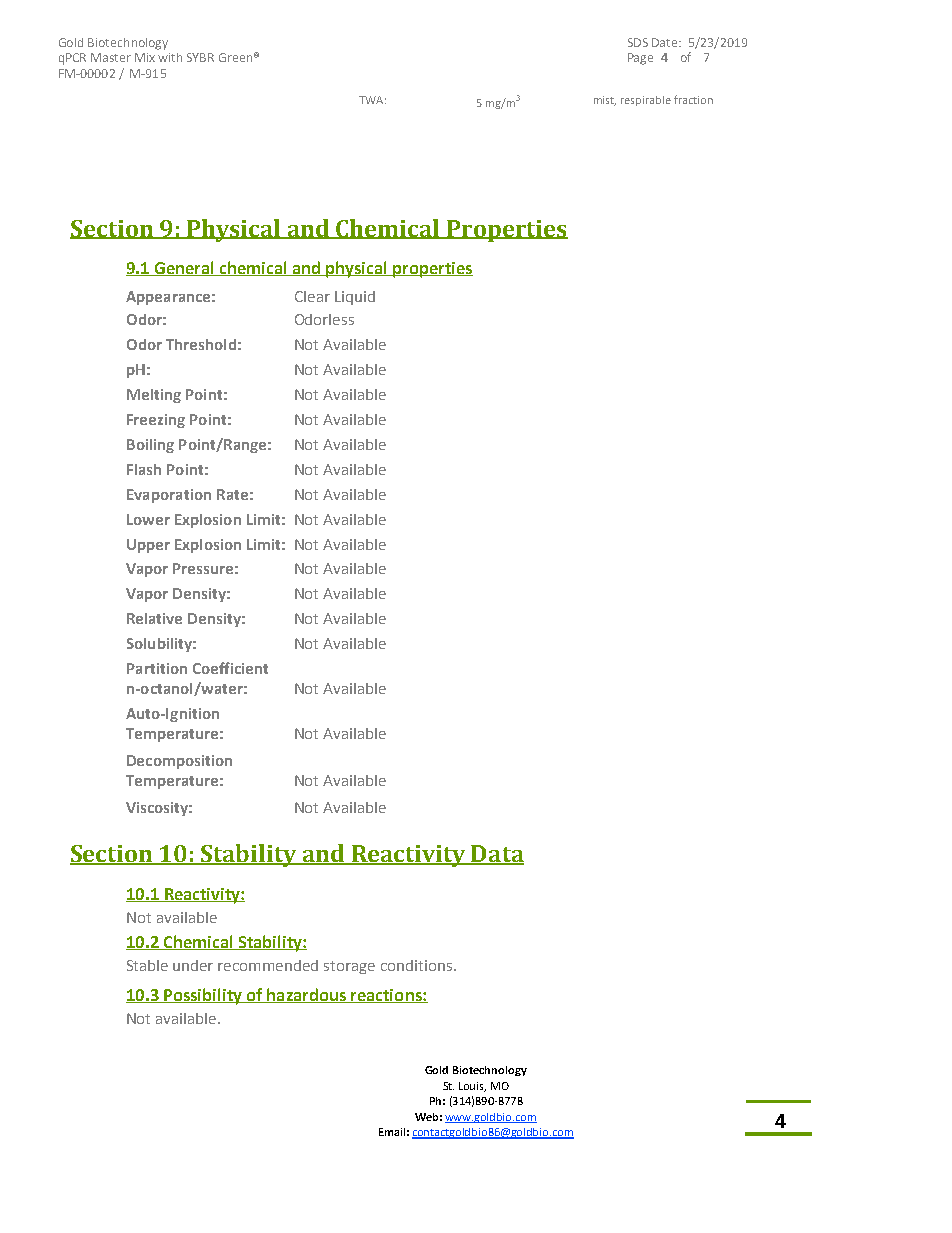 This screenshot has height=1233, width=952. Describe the element at coordinates (232, 494) in the screenshot. I see `Rate` at that location.
